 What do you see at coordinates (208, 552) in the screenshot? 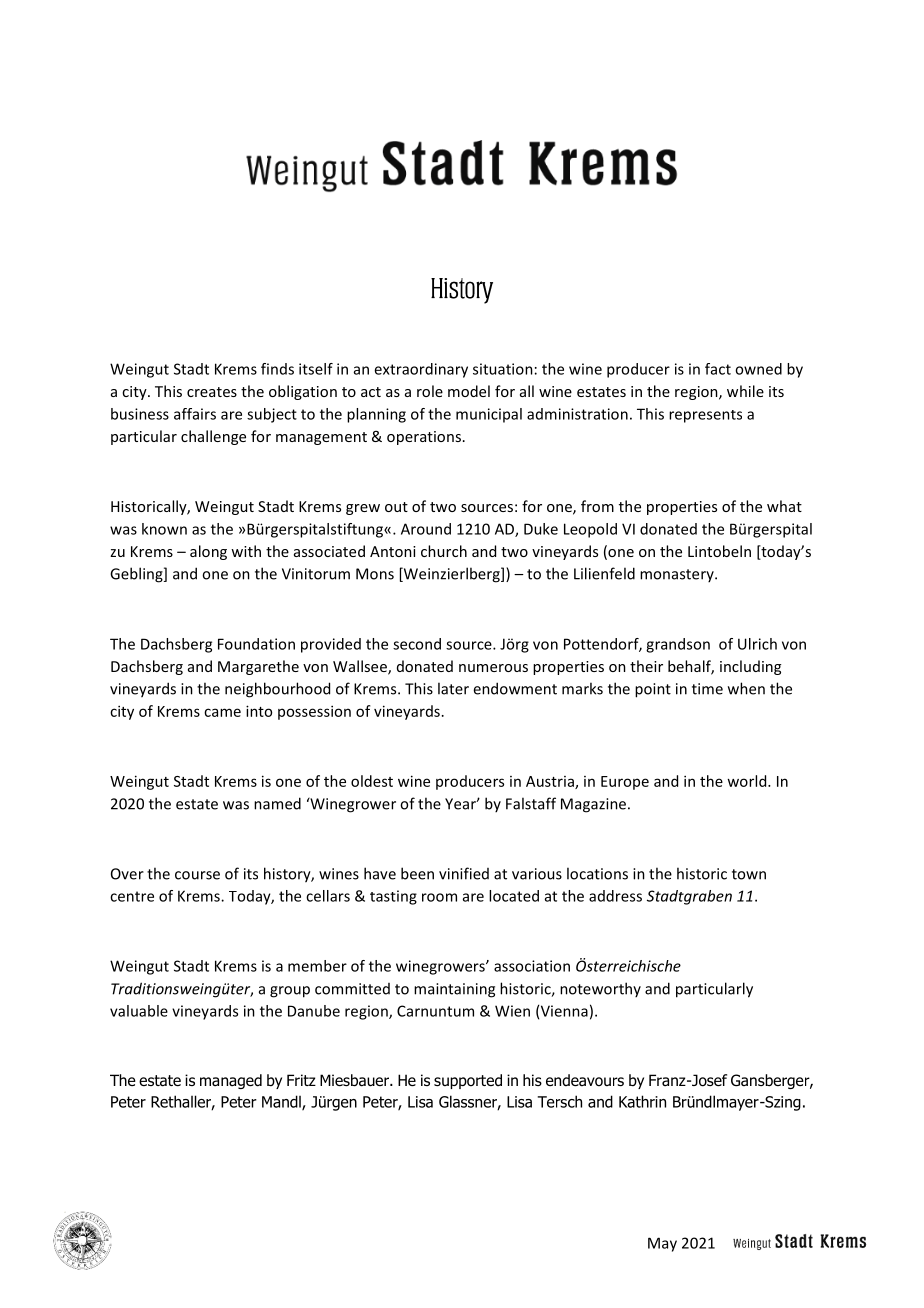
I see `along` at bounding box center [208, 552].
